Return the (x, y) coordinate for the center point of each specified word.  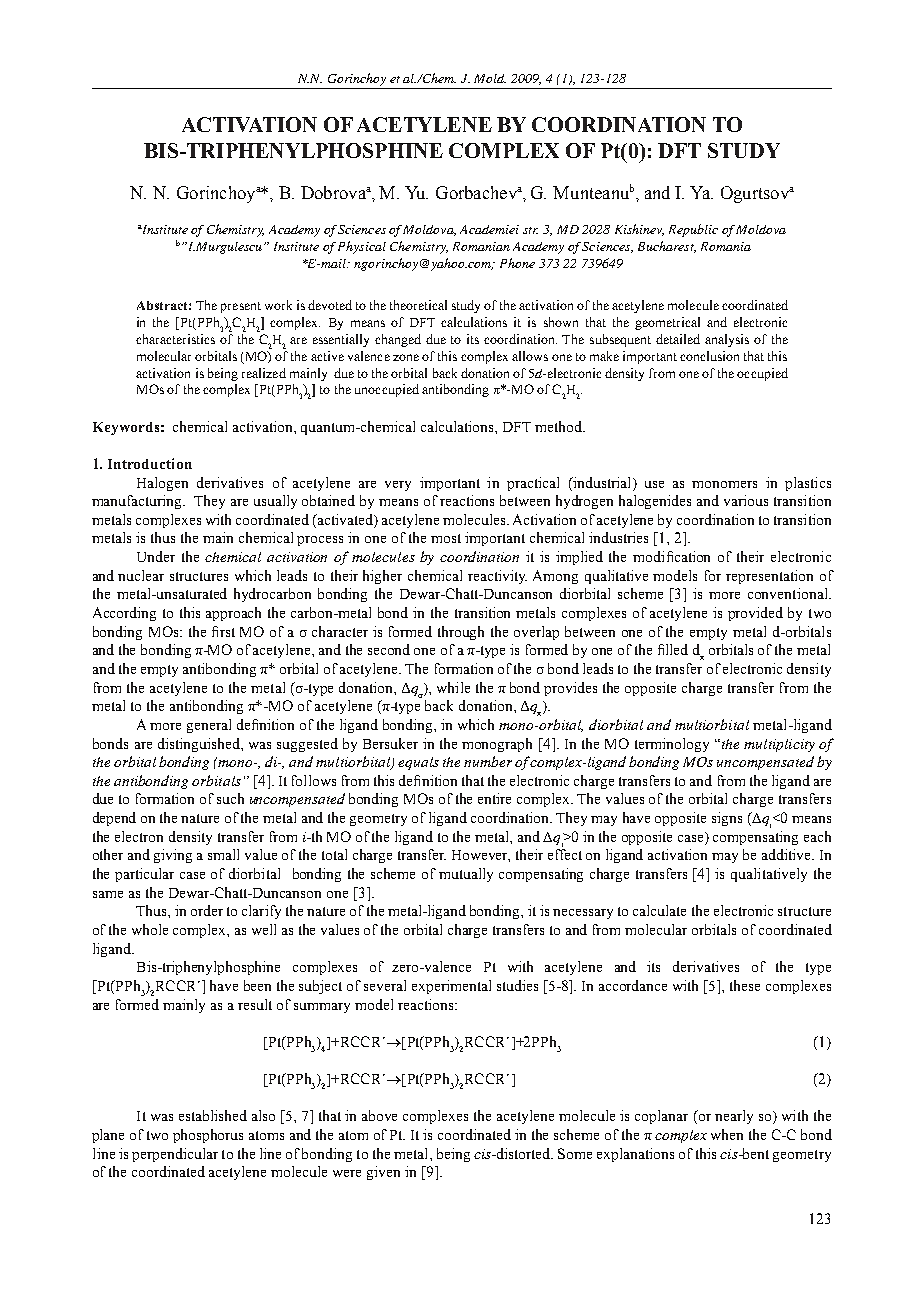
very (398, 486)
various (746, 500)
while (453, 687)
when (727, 1134)
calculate (659, 910)
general (209, 726)
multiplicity (779, 745)
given (383, 1173)
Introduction (150, 463)
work (278, 305)
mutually (466, 875)
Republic (693, 230)
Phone (517, 263)
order (207, 910)
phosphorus (208, 1136)
